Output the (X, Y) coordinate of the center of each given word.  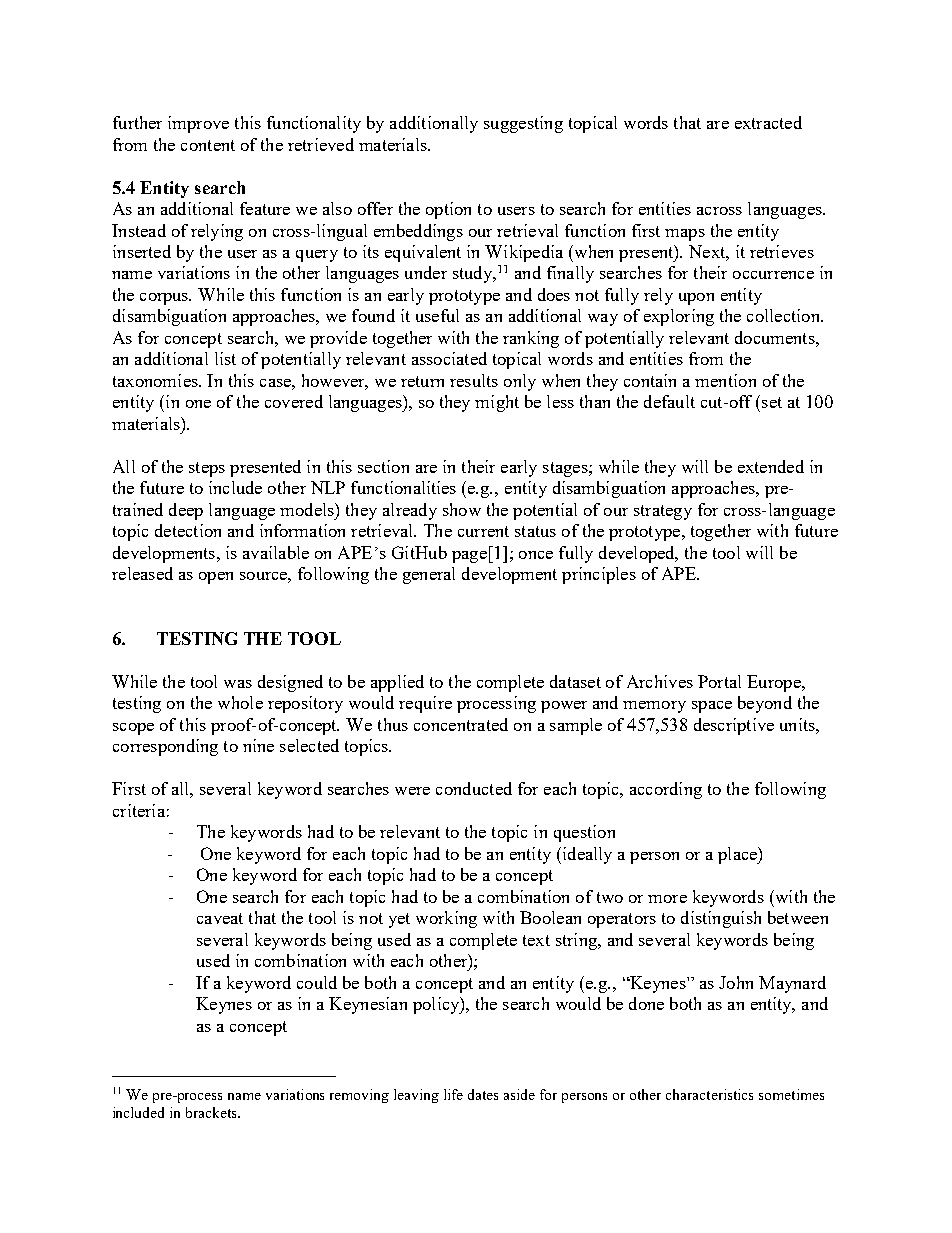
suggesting (523, 124)
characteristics (709, 1094)
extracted (768, 122)
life (453, 1094)
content (208, 145)
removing (359, 1096)
